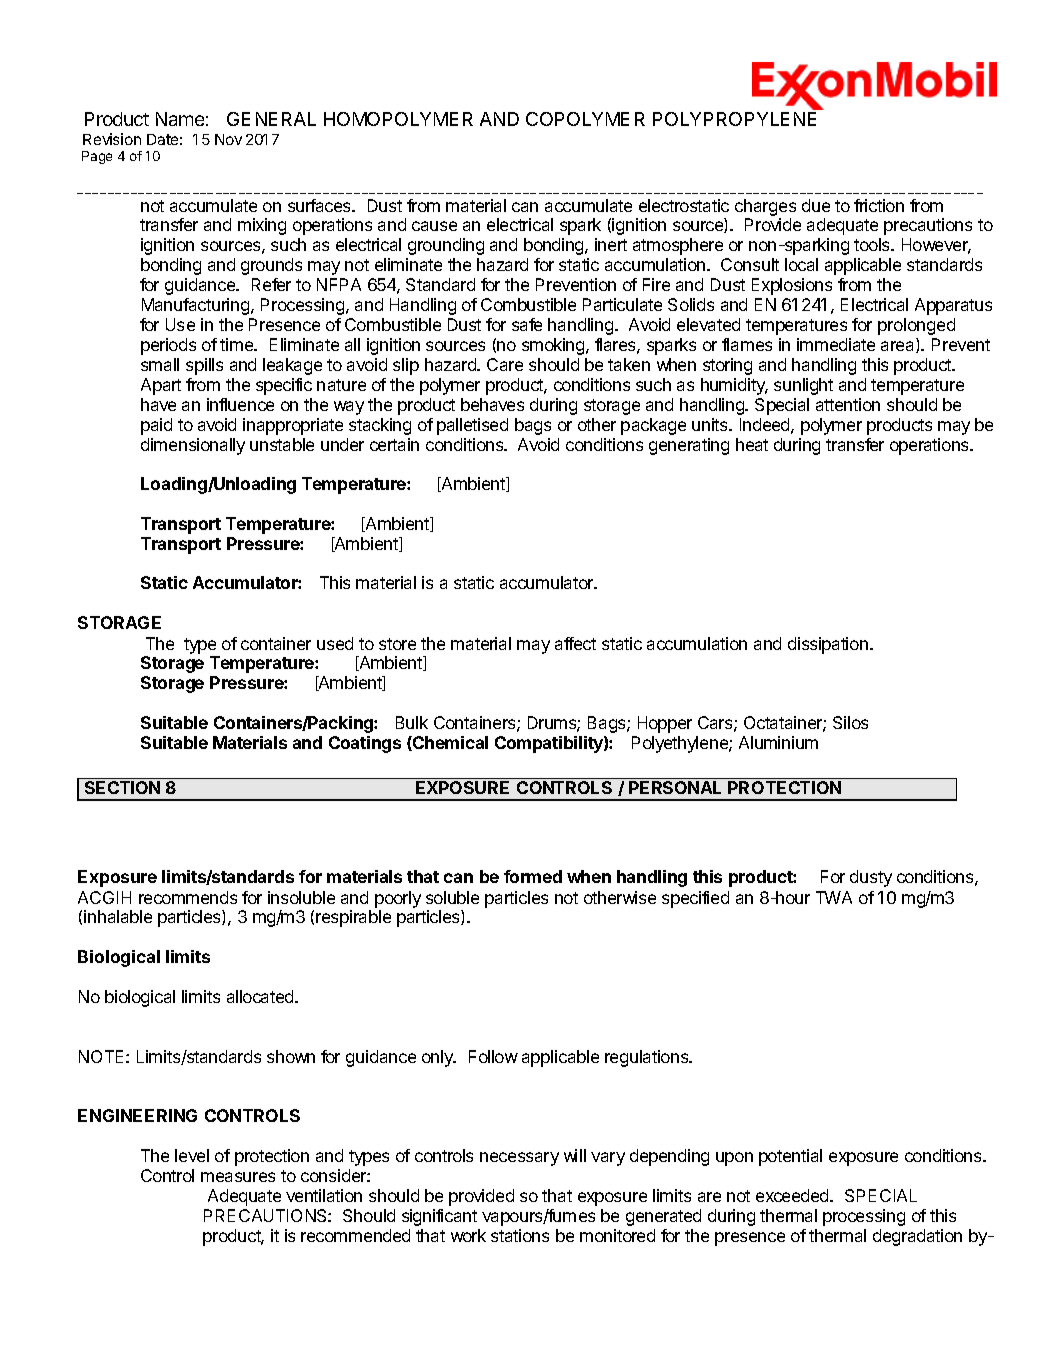 Image resolution: width=1059 pixels, height=1371 pixels. Describe the element at coordinates (575, 643) in the page. I see `affect` at that location.
